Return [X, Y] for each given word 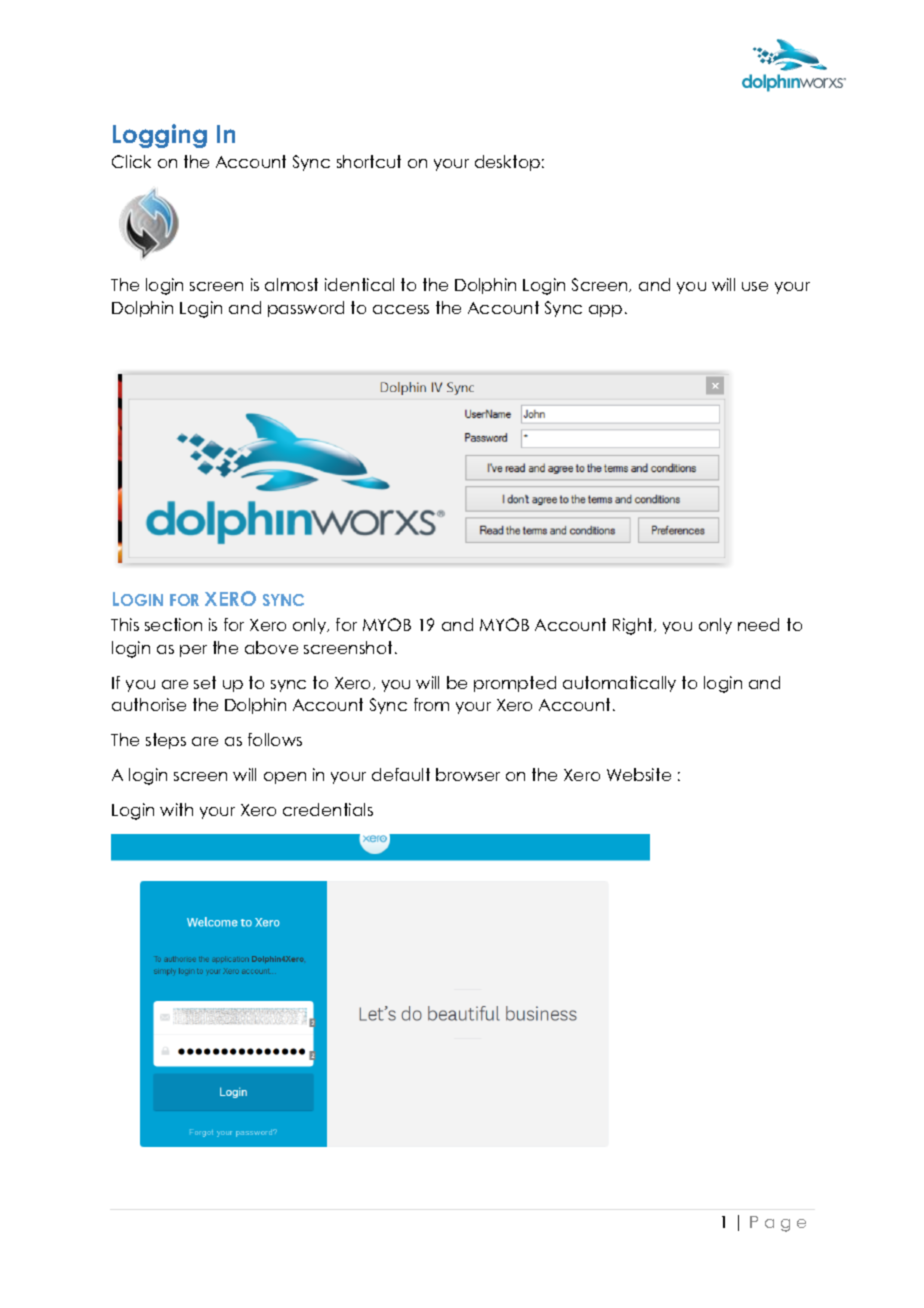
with [176, 809]
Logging [160, 136]
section [173, 624]
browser [468, 774]
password [306, 309]
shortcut [369, 161]
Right [634, 626]
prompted [515, 684]
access [401, 309]
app [605, 311]
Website [639, 774]
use [755, 286]
